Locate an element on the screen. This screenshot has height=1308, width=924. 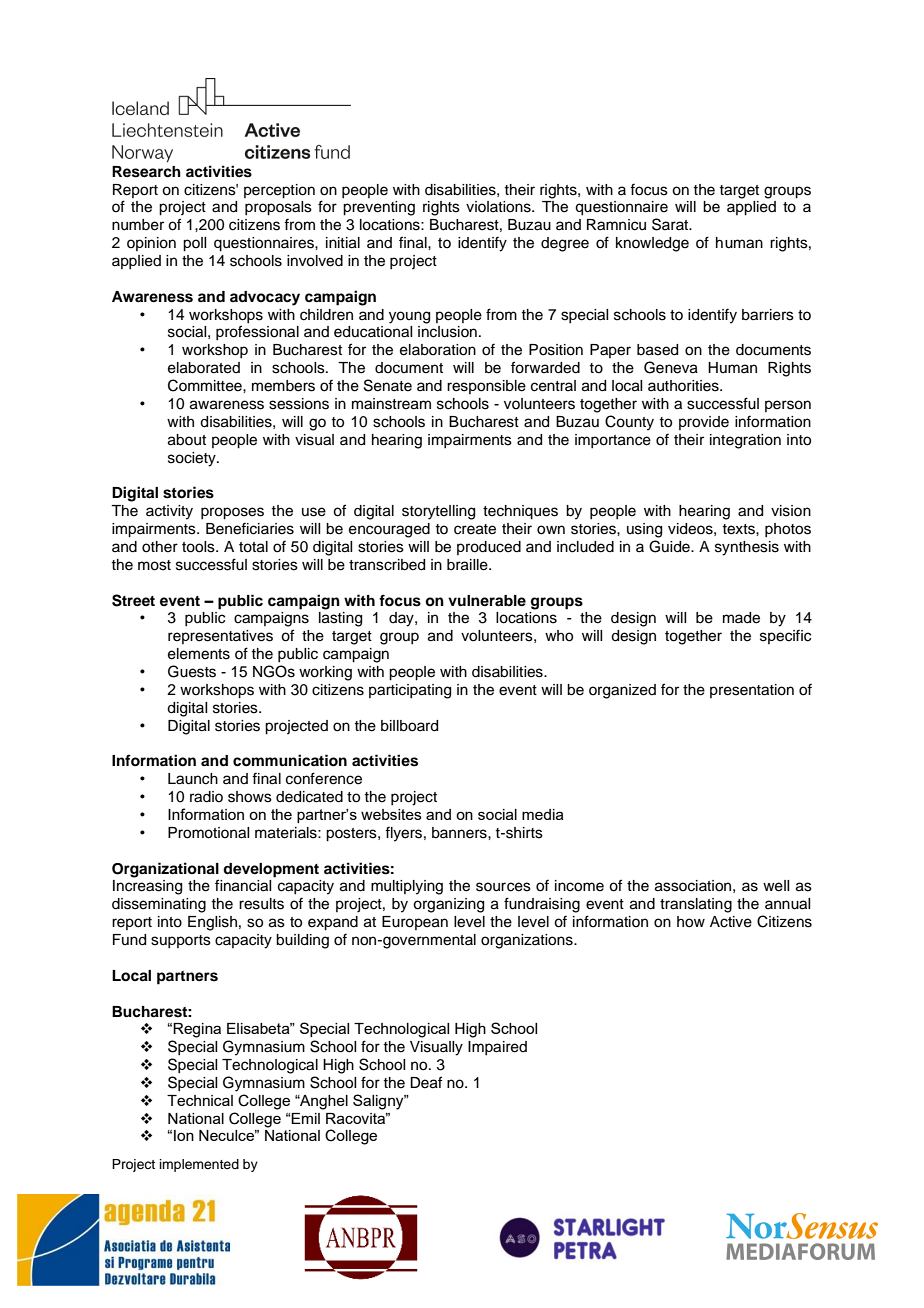
participating is located at coordinates (410, 691).
